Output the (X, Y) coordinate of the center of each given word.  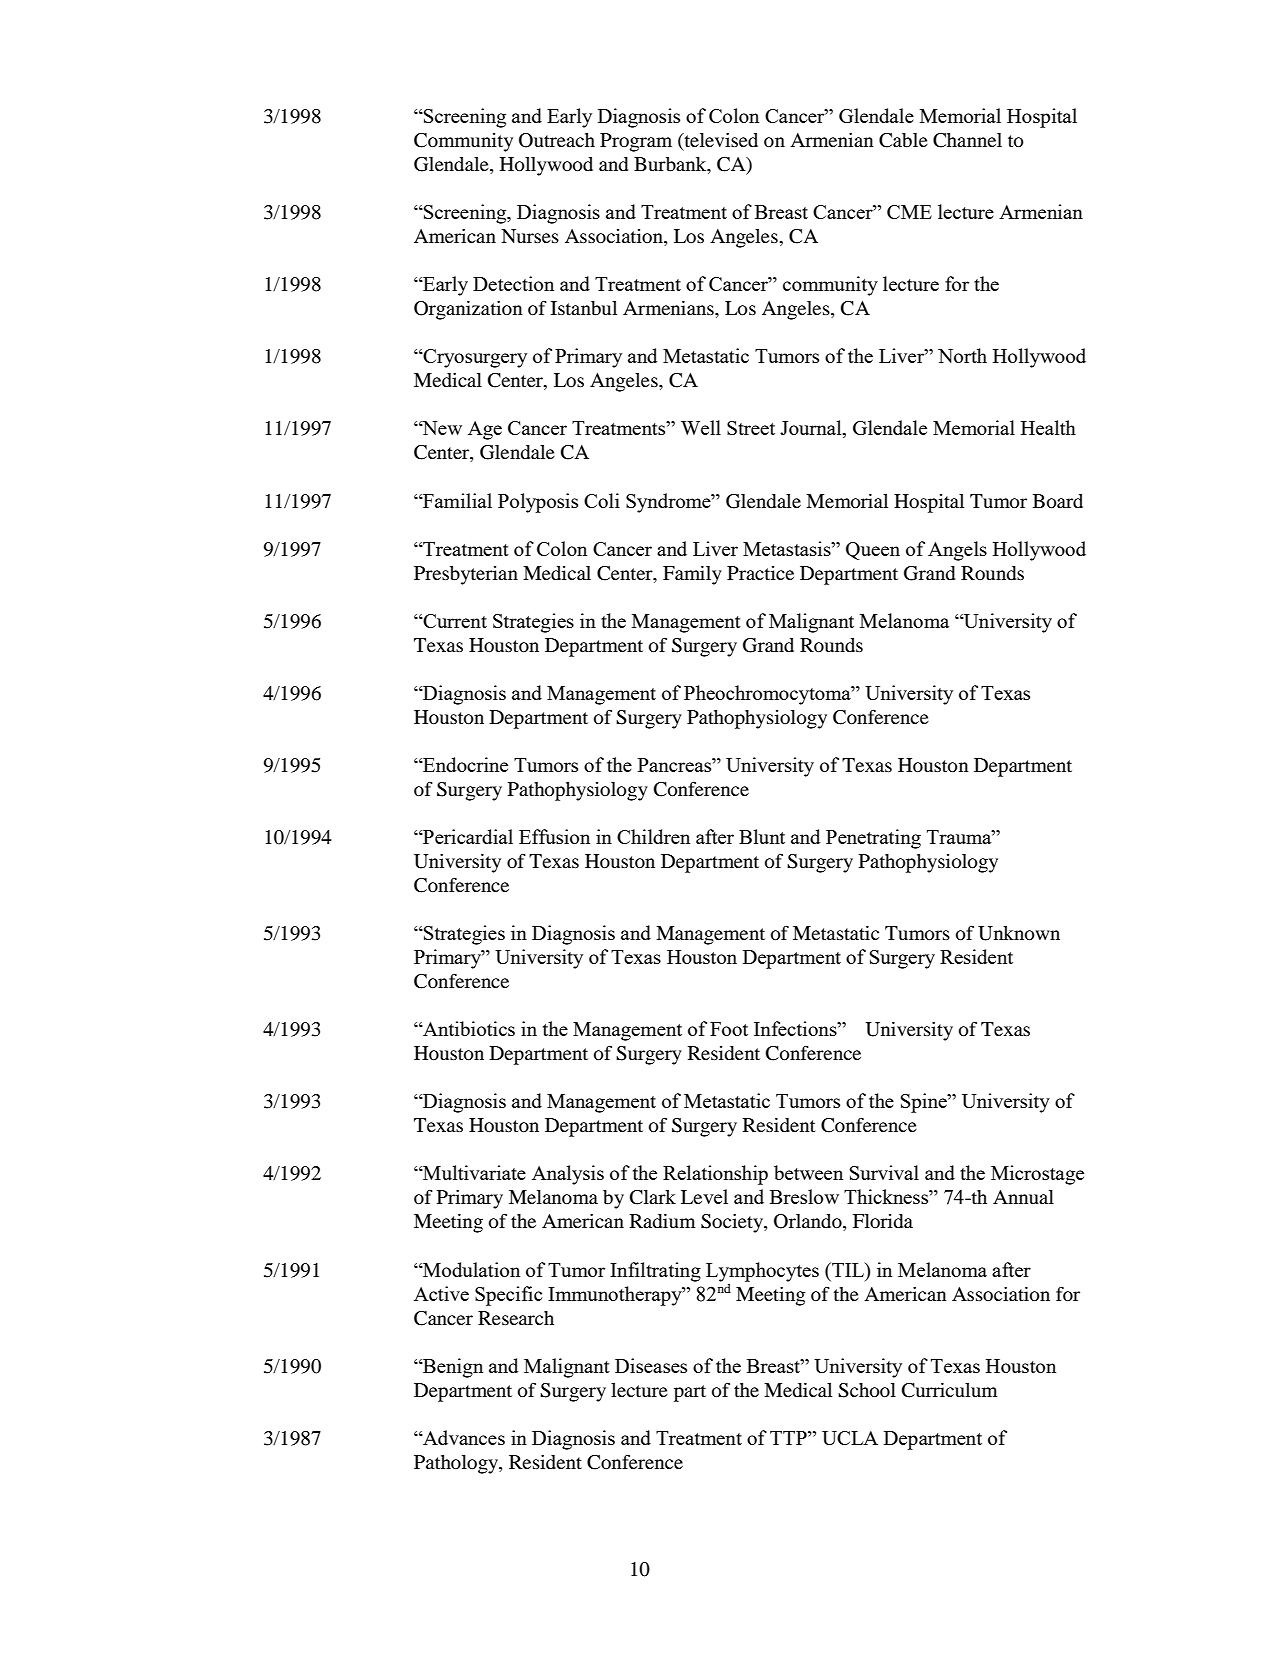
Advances (463, 1437)
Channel (967, 140)
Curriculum (949, 1390)
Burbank (671, 165)
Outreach (557, 140)
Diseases (651, 1365)
